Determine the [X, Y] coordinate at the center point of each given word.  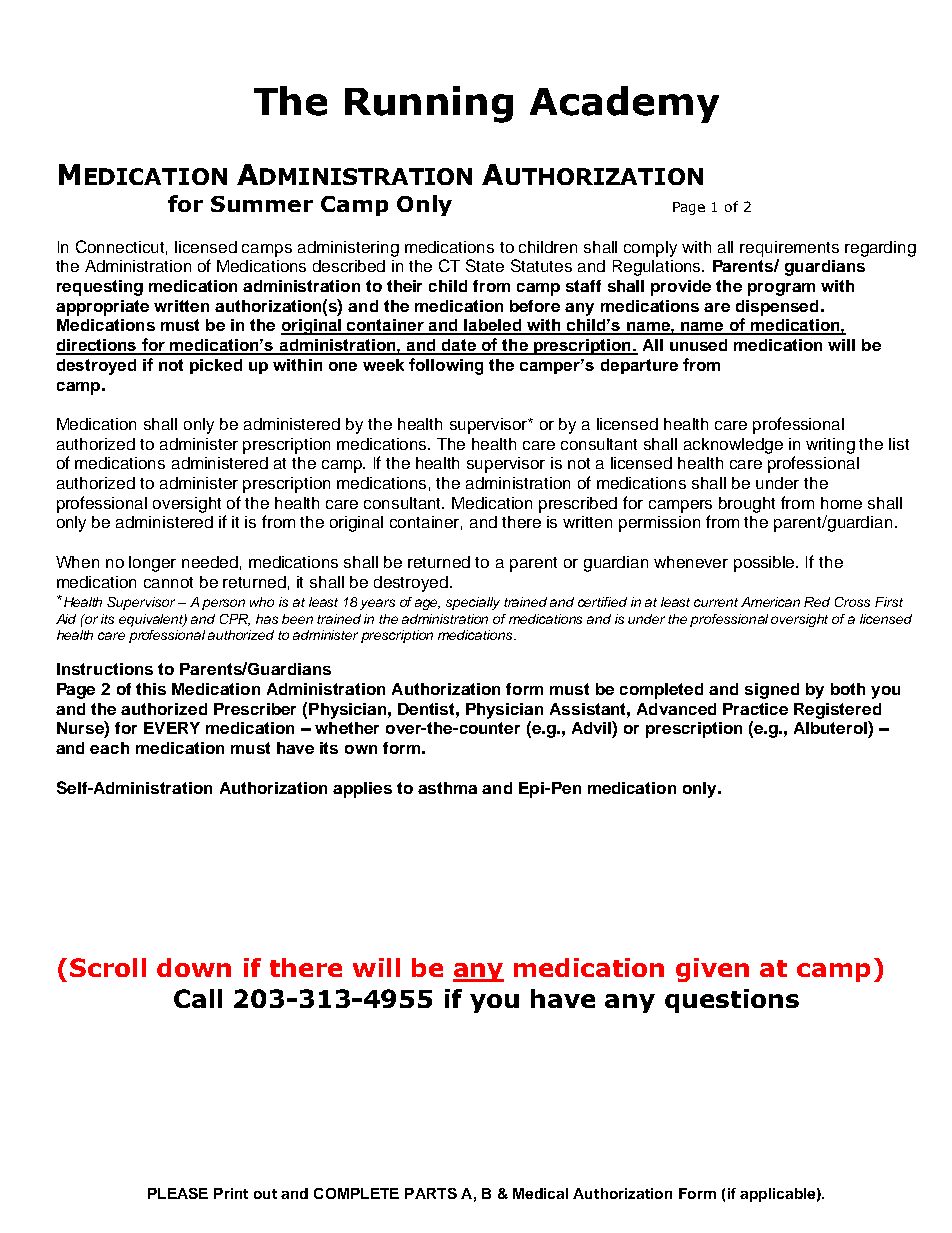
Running [429, 104]
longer [152, 564]
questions [732, 1001]
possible [766, 564]
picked [216, 366]
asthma [447, 788]
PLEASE [178, 1193]
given [712, 970]
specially [473, 603]
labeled [493, 326]
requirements [789, 249]
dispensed [777, 308]
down [194, 967]
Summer [262, 204]
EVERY [172, 728]
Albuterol [831, 727]
